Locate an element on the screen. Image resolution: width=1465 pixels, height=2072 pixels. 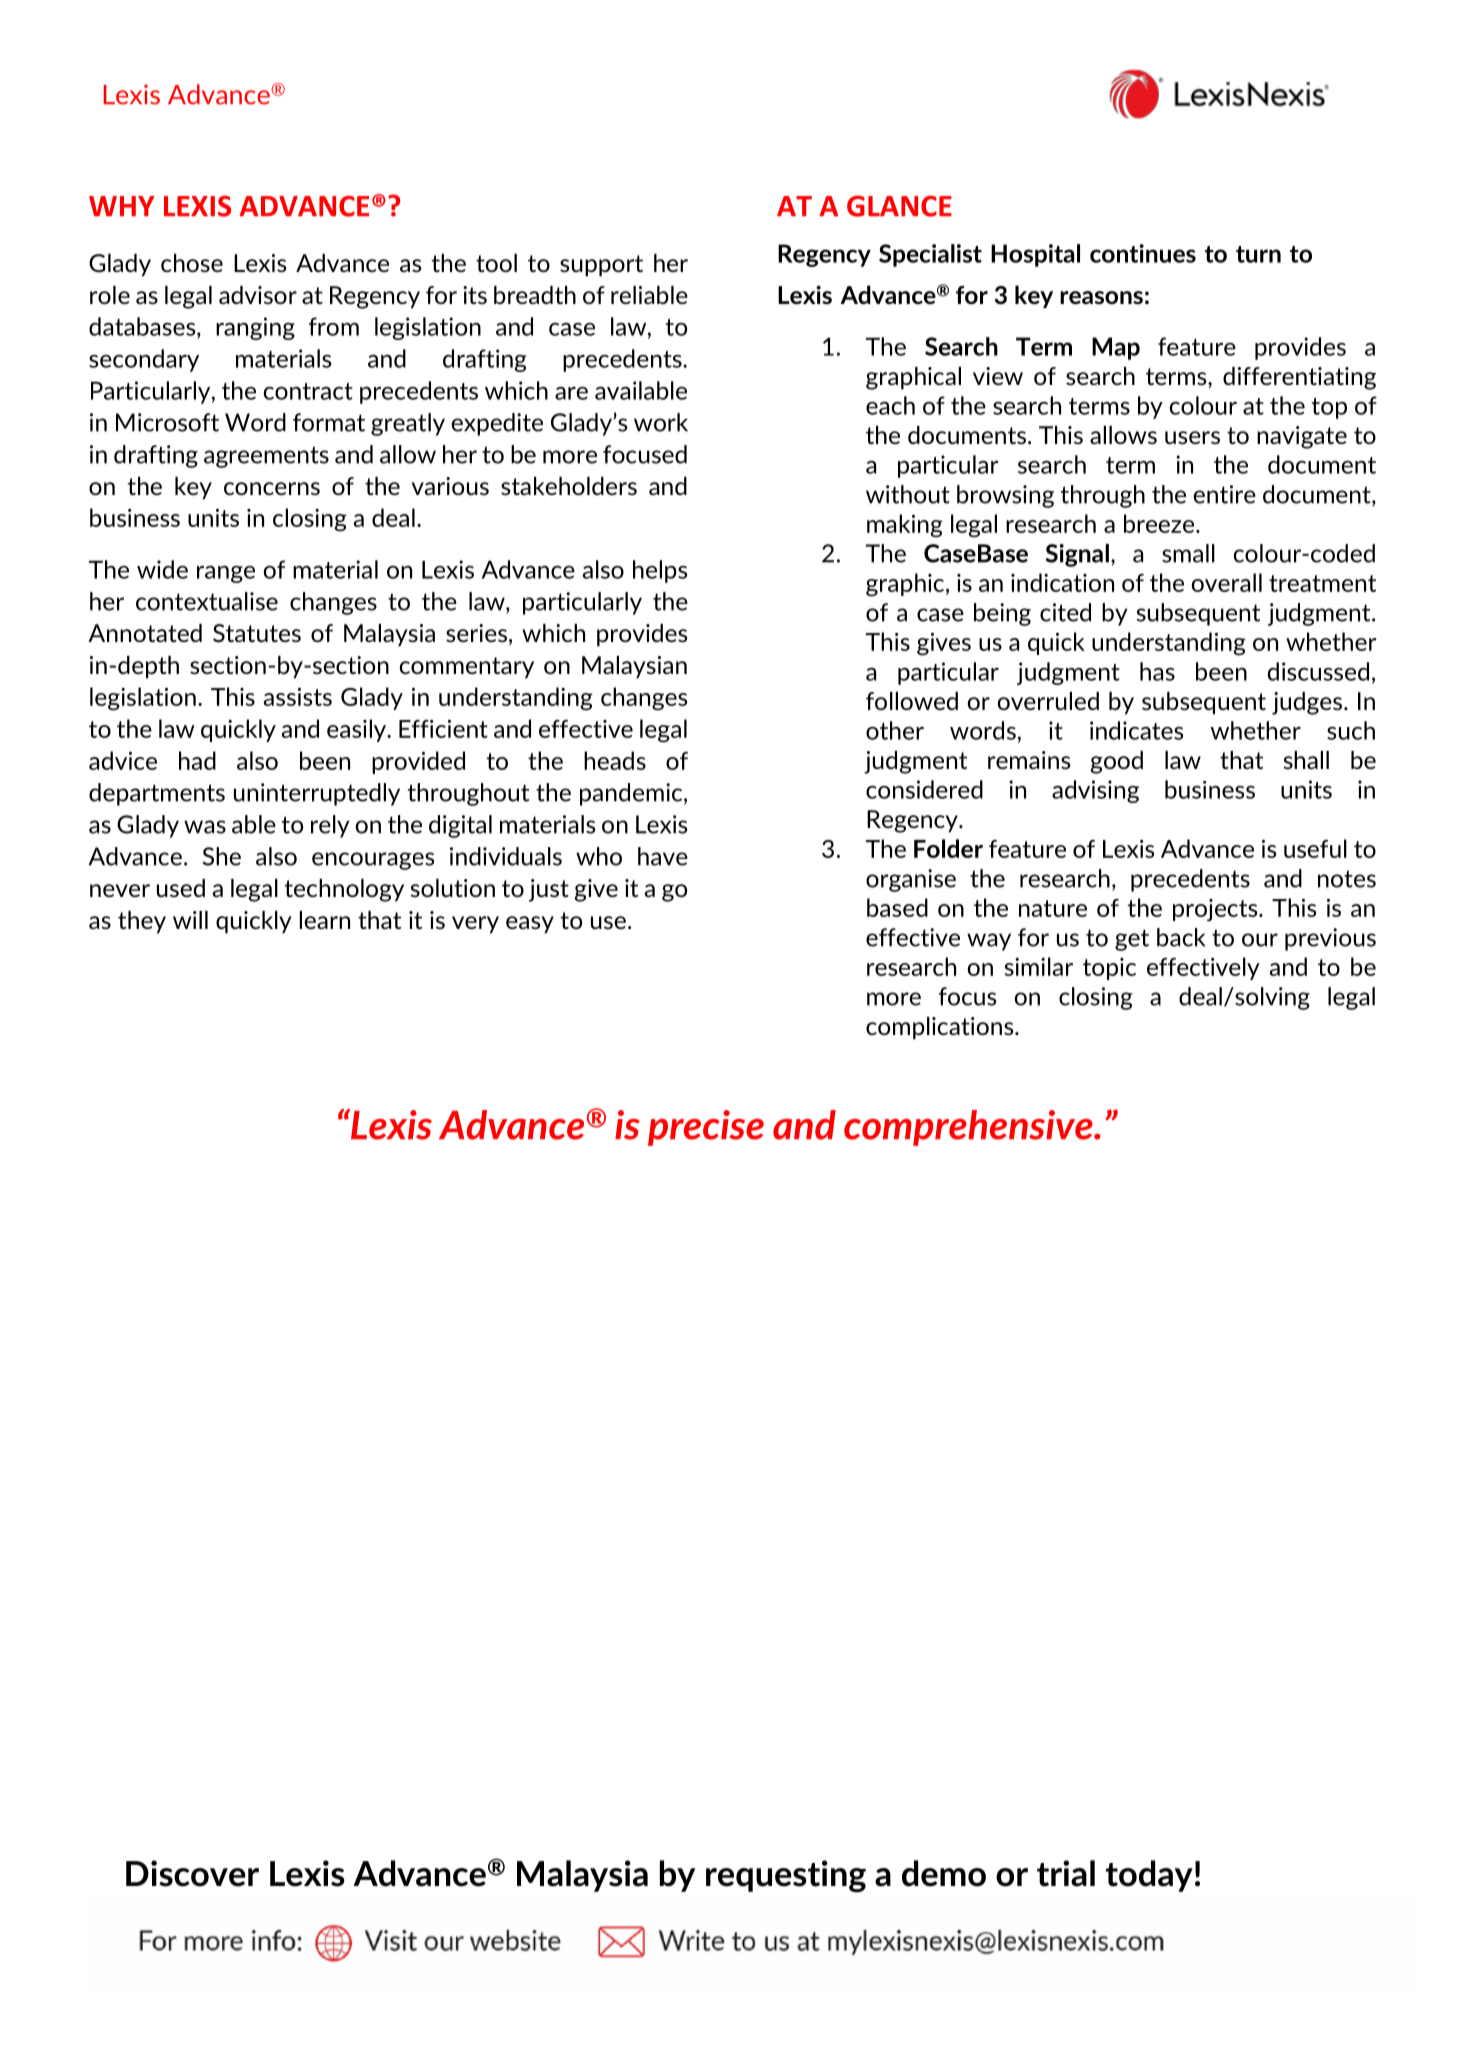
Discover is located at coordinates (192, 1873).
